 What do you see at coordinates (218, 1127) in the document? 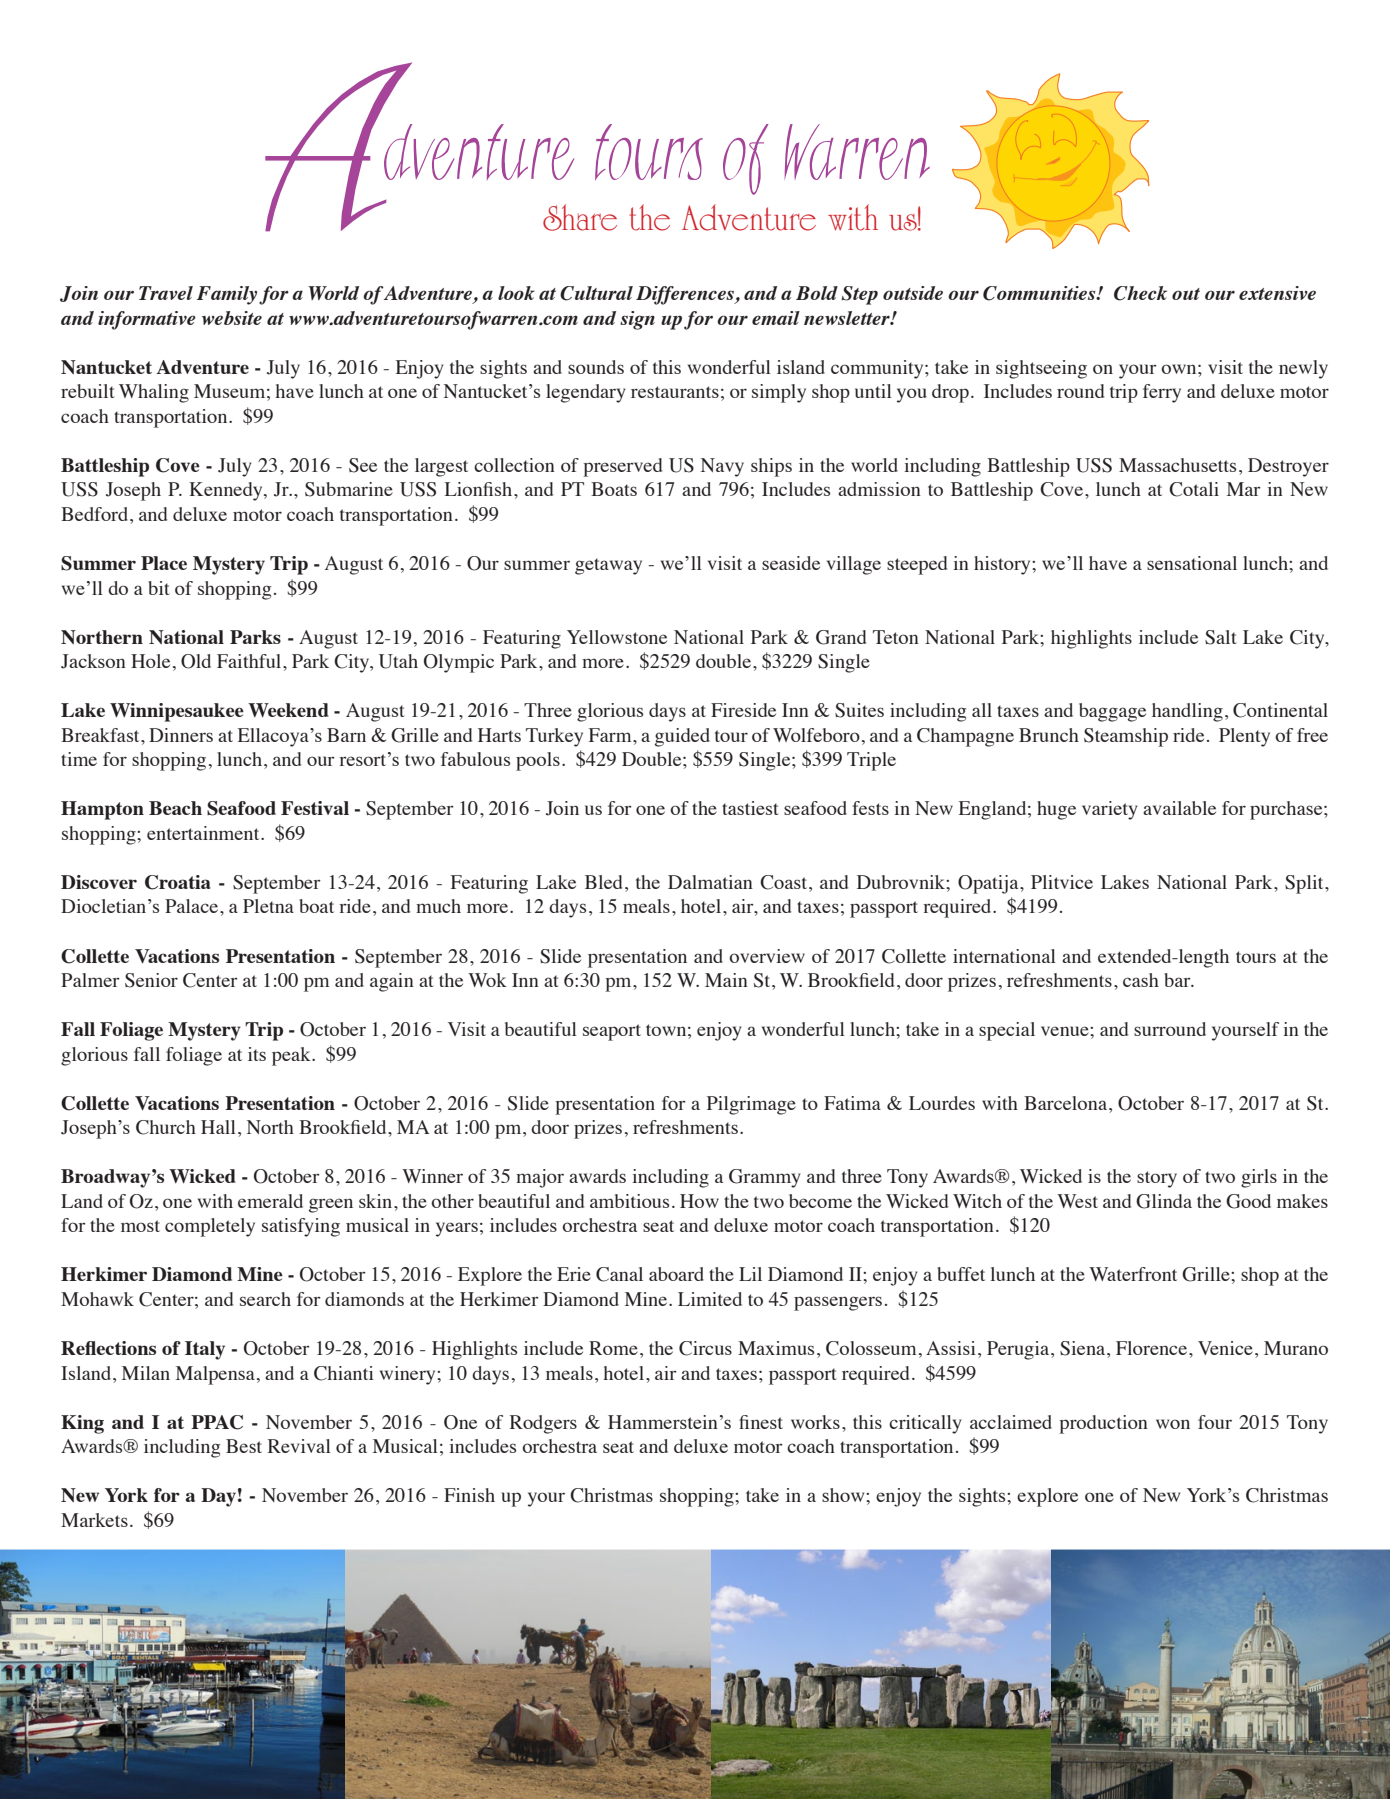
I see `Hall` at bounding box center [218, 1127].
